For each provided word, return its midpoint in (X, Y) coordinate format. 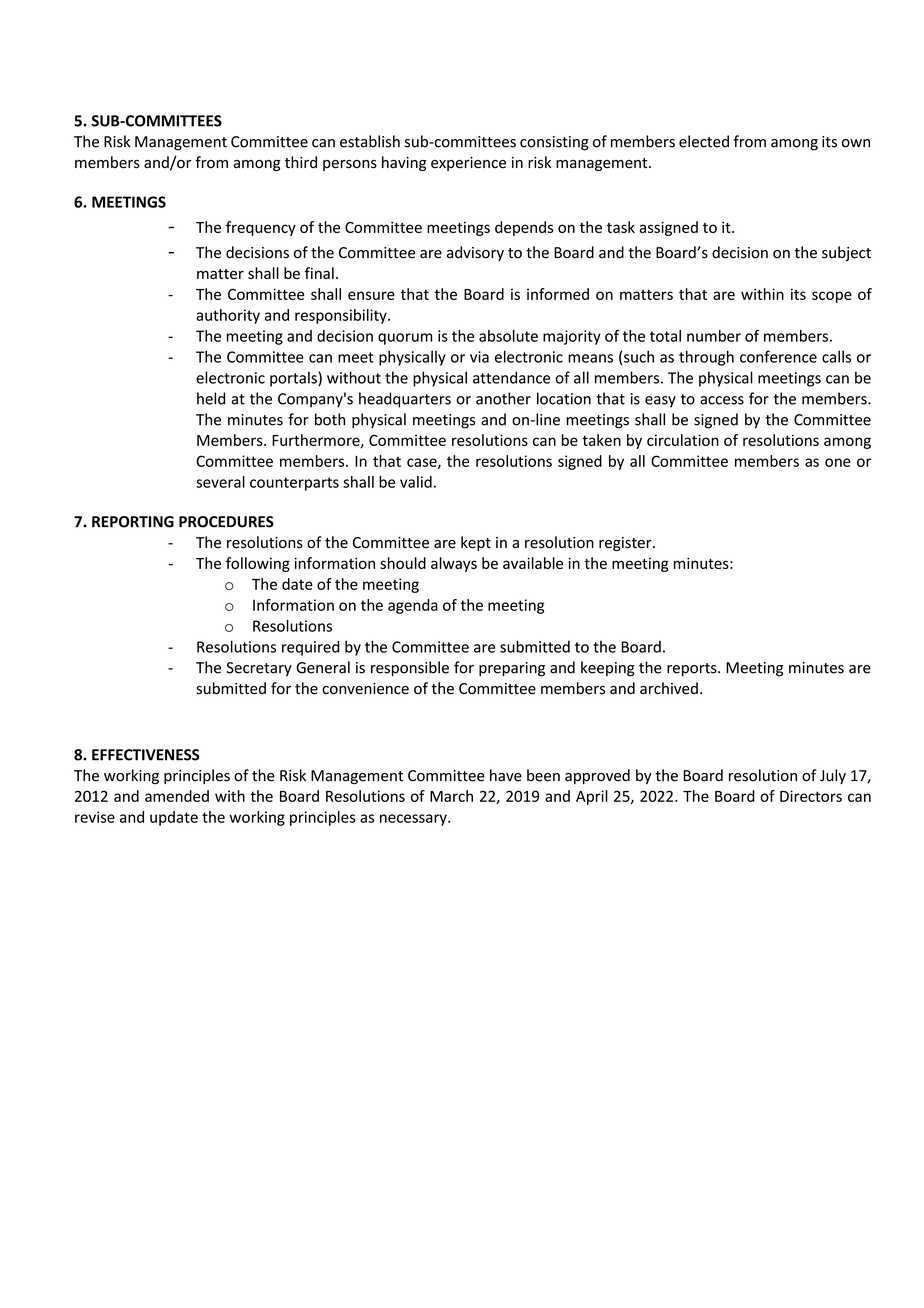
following (258, 564)
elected (704, 141)
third (301, 162)
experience (468, 164)
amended (177, 796)
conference (778, 356)
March (451, 796)
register (626, 544)
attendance (511, 377)
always (454, 564)
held (211, 398)
